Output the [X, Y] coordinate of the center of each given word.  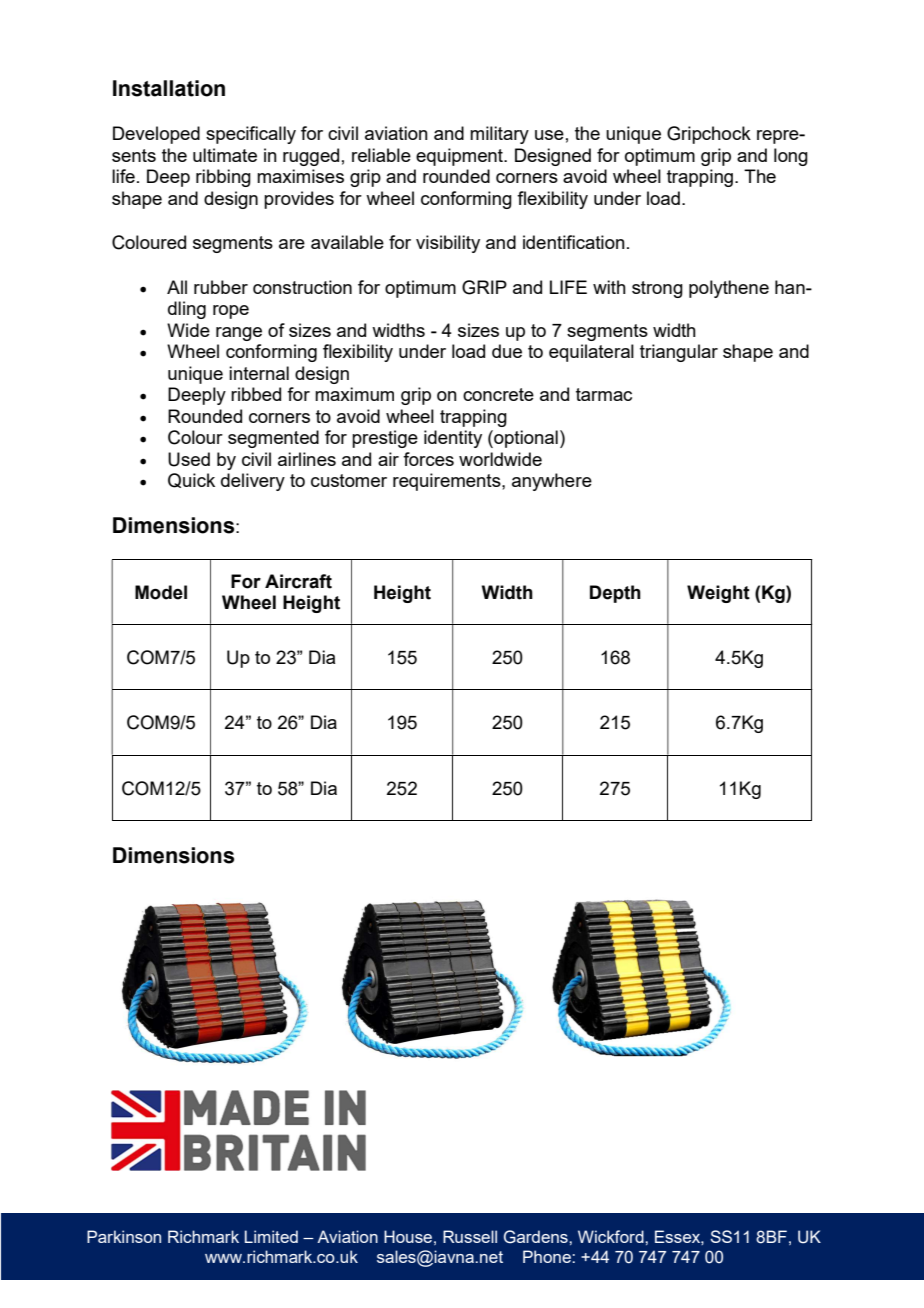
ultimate [225, 155]
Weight [718, 594]
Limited [271, 1236]
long [791, 157]
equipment [460, 157]
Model [161, 592]
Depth [615, 594]
